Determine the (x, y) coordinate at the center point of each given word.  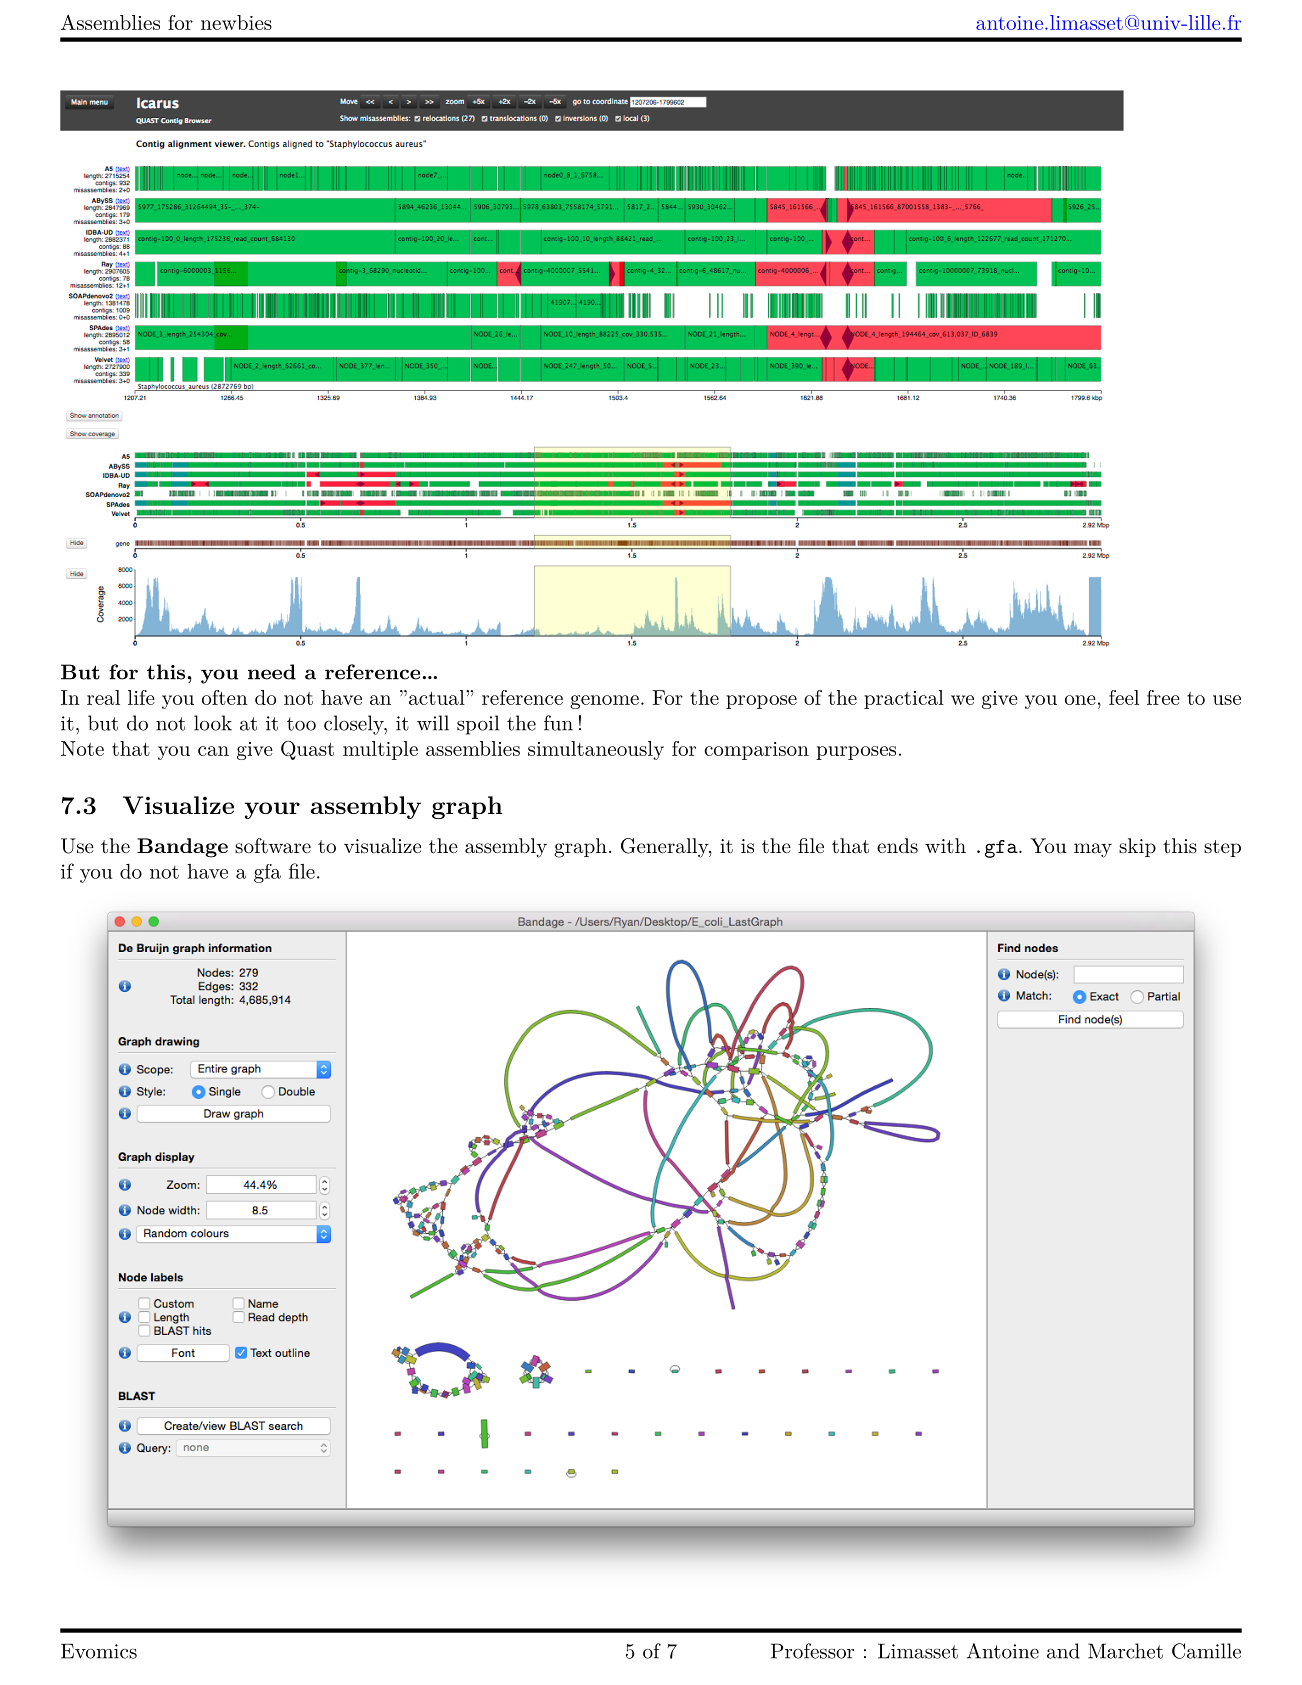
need (272, 672)
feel (1124, 697)
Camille (1206, 1651)
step (1222, 848)
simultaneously (596, 750)
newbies (236, 22)
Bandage (182, 848)
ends (897, 845)
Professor (812, 1651)
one (1080, 700)
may (1093, 850)
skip (1137, 847)
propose (761, 702)
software (273, 846)
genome (604, 702)
